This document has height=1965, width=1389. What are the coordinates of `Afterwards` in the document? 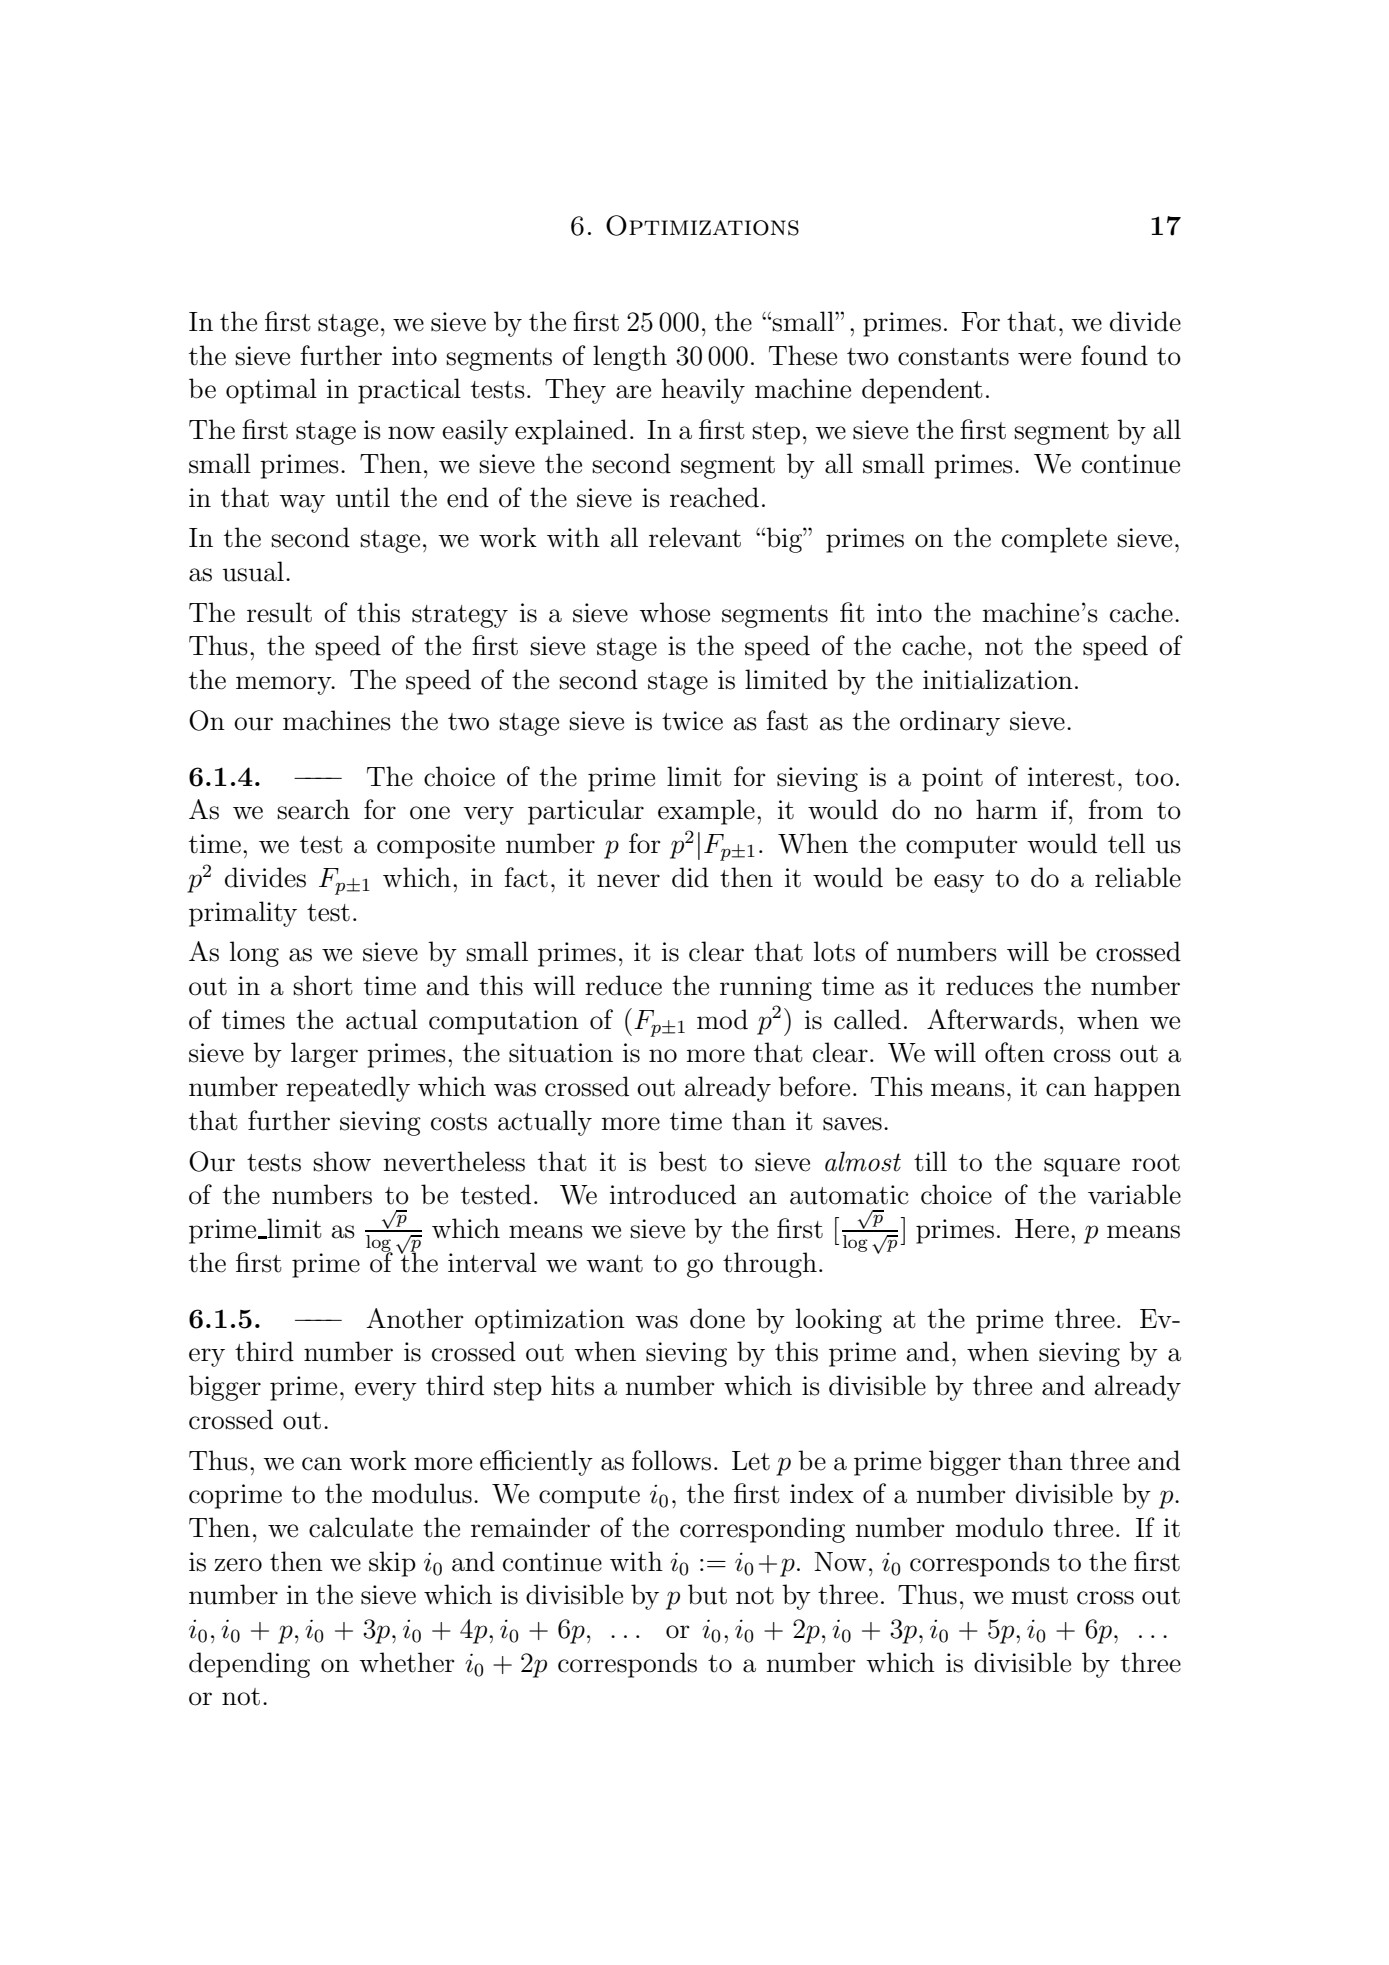 It's located at (992, 1019).
